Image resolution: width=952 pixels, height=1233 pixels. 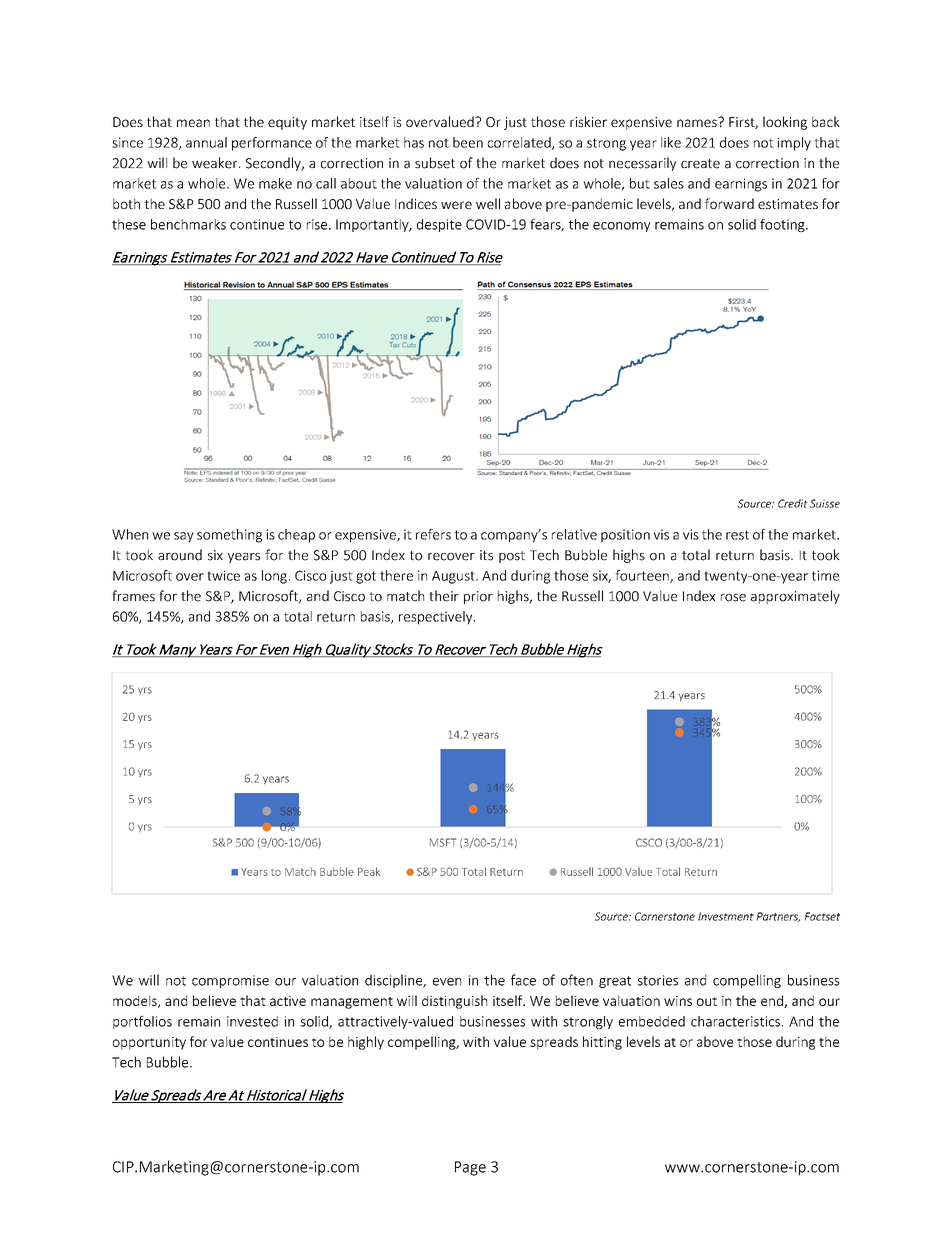 What do you see at coordinates (793, 503) in the image?
I see `Credit` at bounding box center [793, 503].
